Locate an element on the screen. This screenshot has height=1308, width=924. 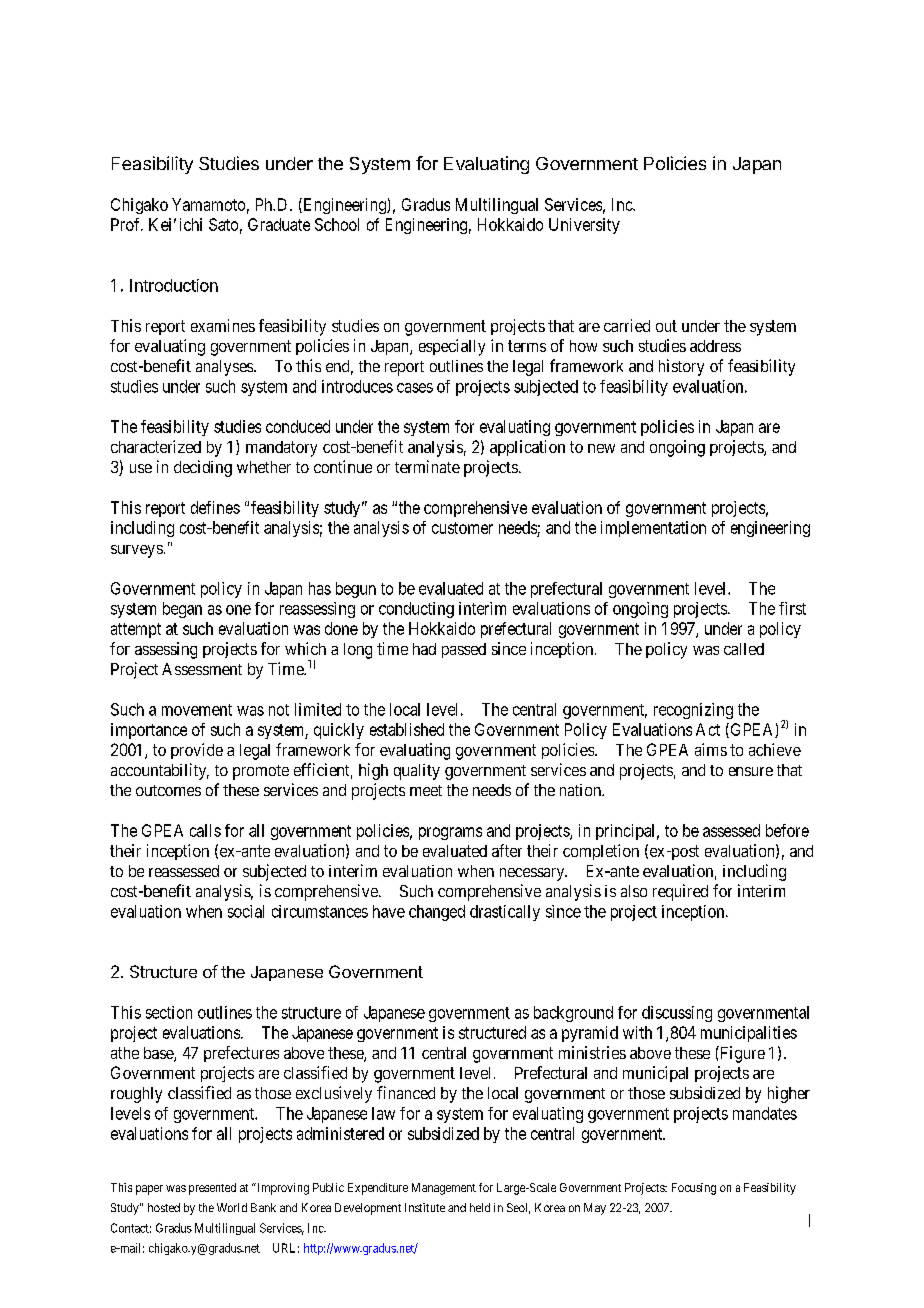
Management is located at coordinates (444, 1189).
